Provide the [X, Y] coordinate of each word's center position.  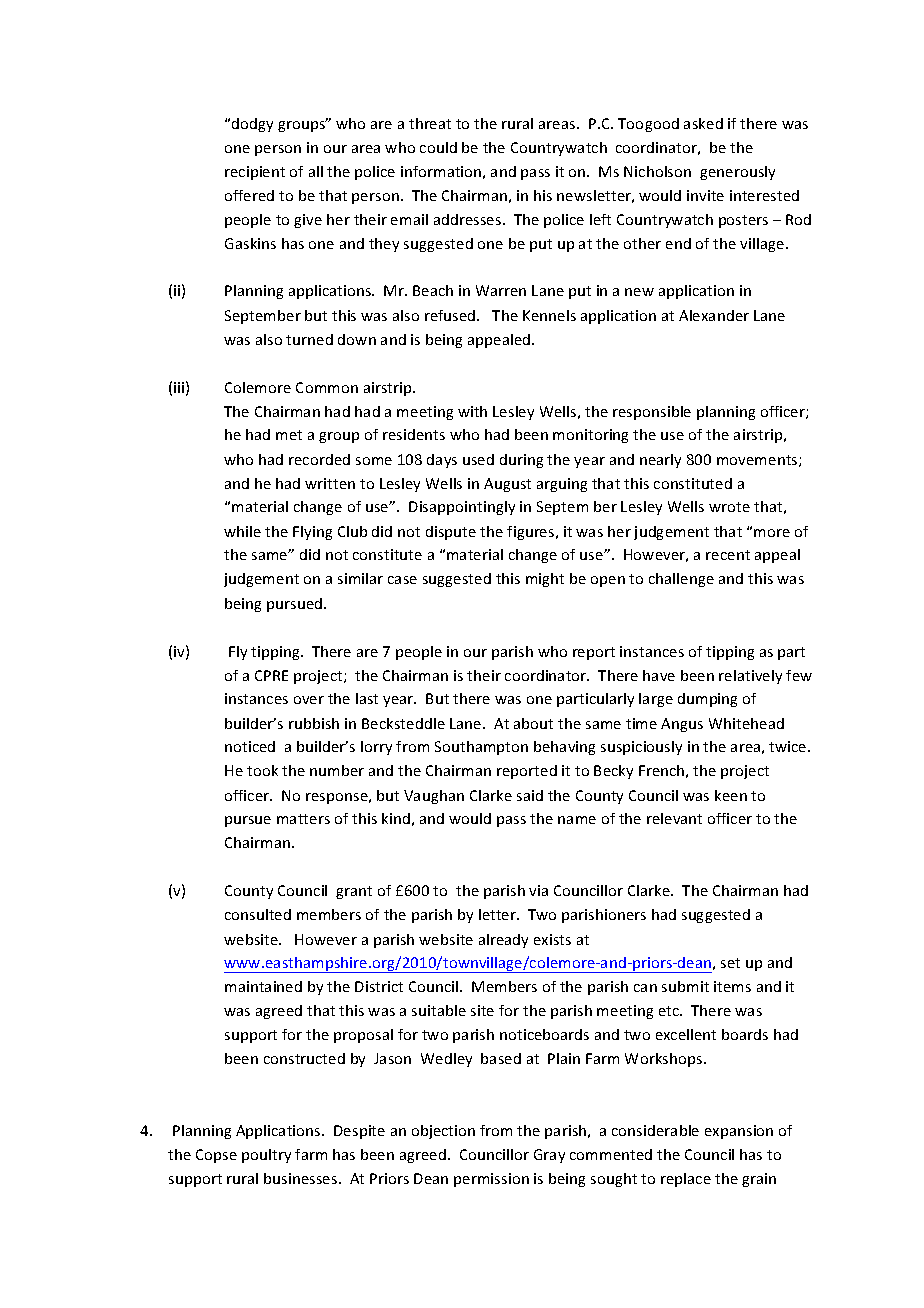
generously [737, 173]
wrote [729, 507]
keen [731, 795]
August [507, 485]
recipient [255, 173]
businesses [302, 1178]
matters [303, 819]
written [330, 483]
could [438, 147]
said [530, 795]
